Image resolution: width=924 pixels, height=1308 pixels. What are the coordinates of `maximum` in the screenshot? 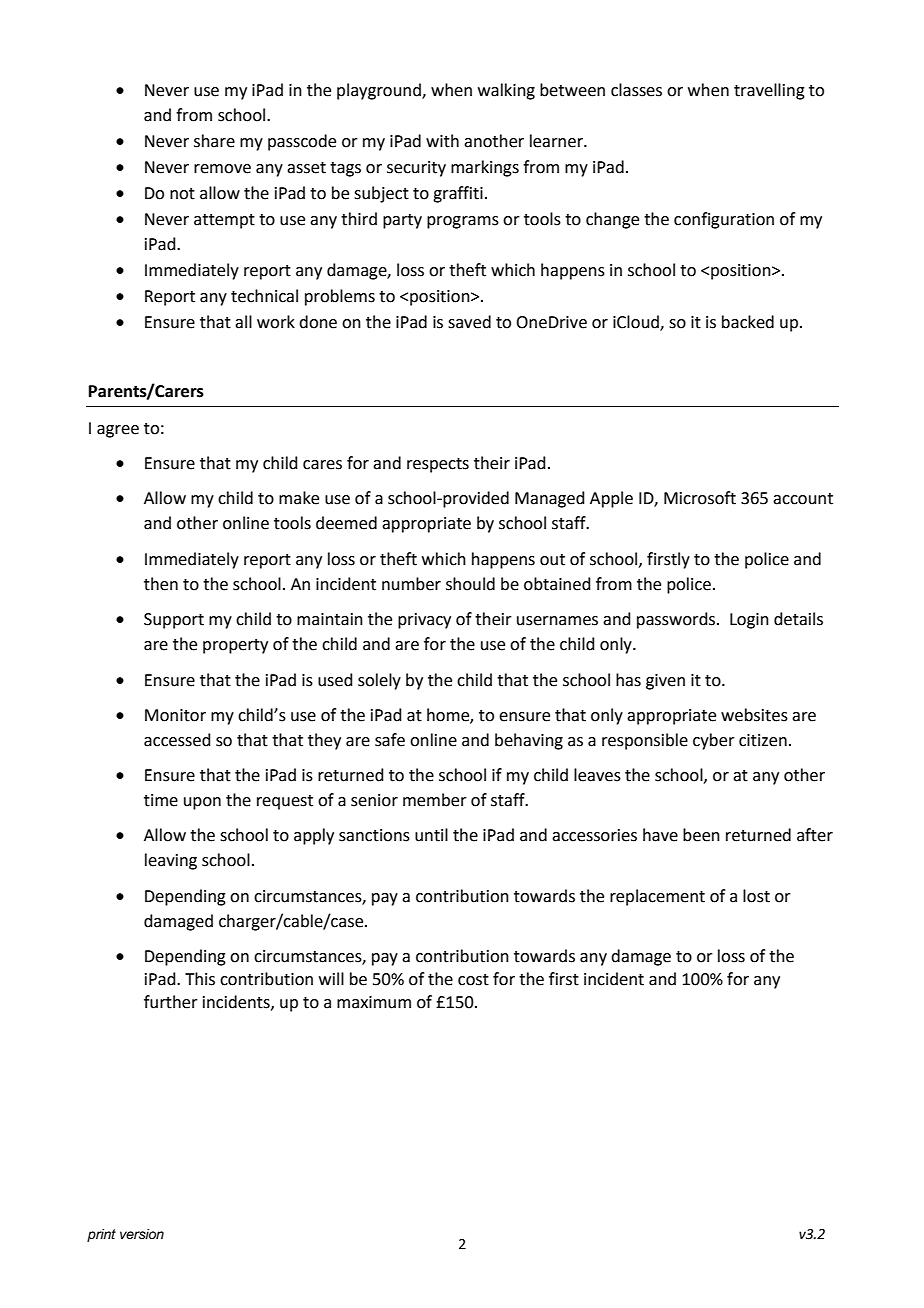 It's located at (374, 1002).
